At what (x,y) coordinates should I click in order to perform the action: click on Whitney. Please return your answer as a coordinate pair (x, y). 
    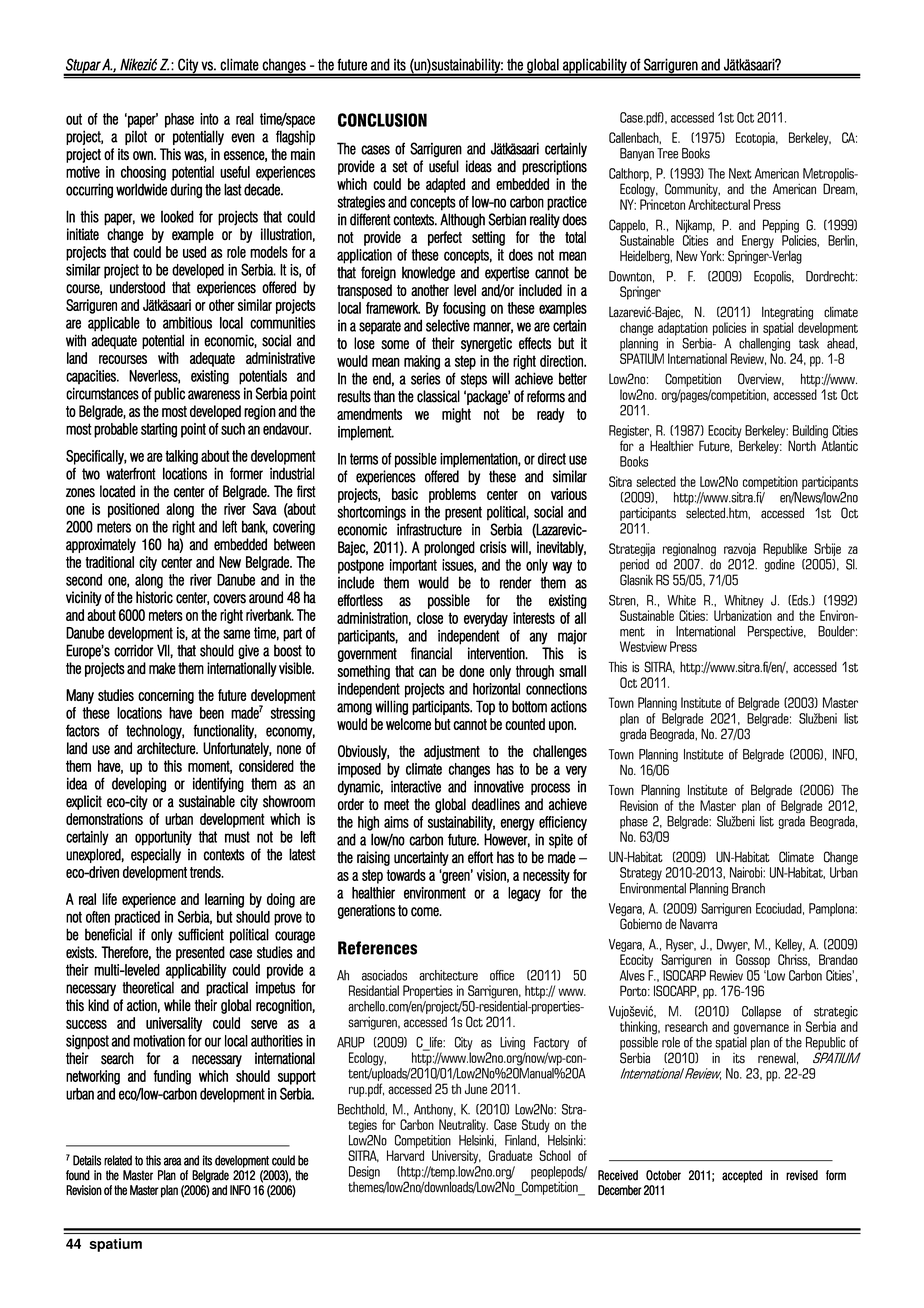
    Looking at the image, I should click on (744, 601).
